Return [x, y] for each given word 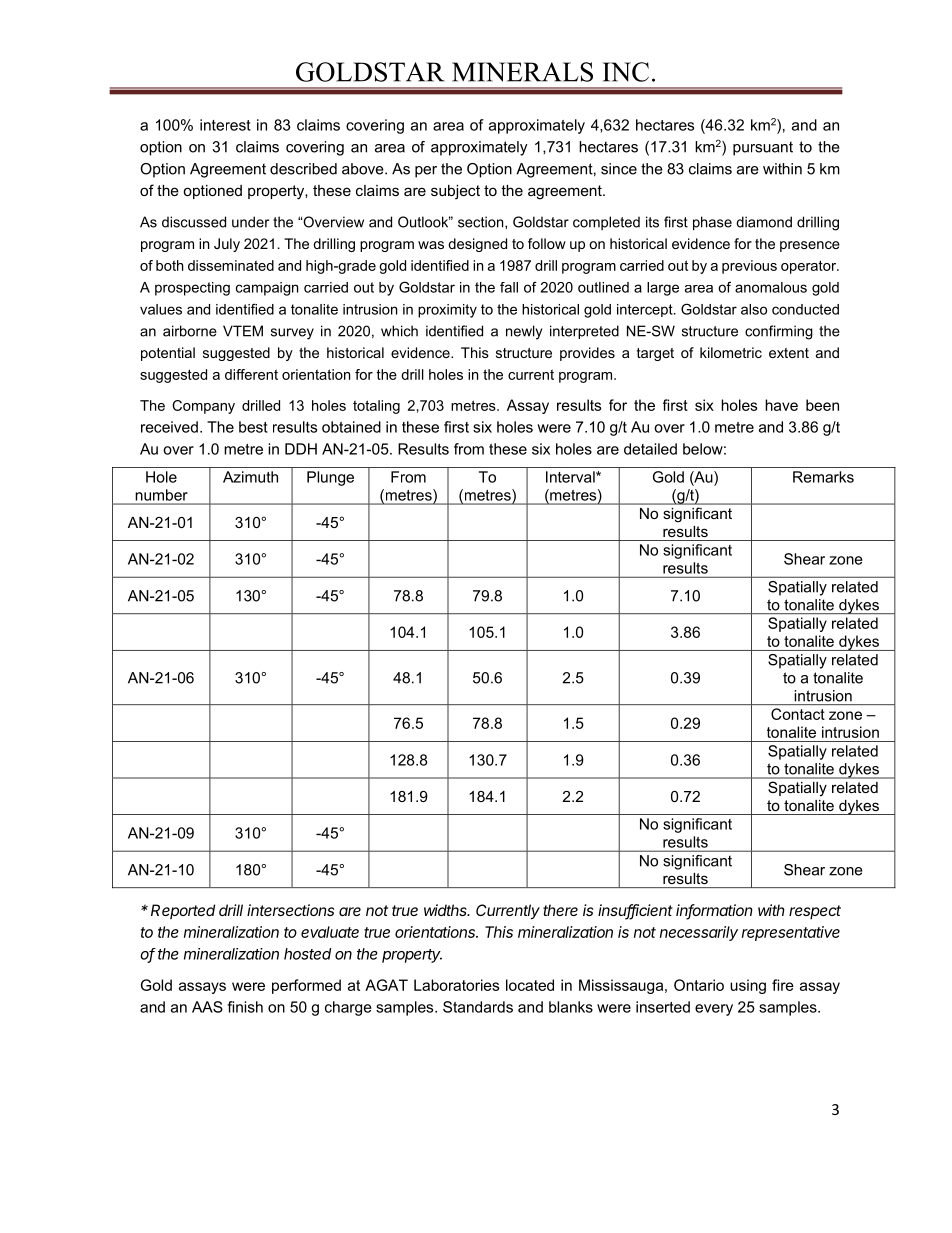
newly [524, 332]
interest [225, 125]
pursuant [763, 148]
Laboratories [456, 985]
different [251, 374]
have [781, 405]
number [161, 495]
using [748, 986]
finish [245, 1007]
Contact [798, 714]
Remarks [823, 477]
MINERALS [522, 72]
